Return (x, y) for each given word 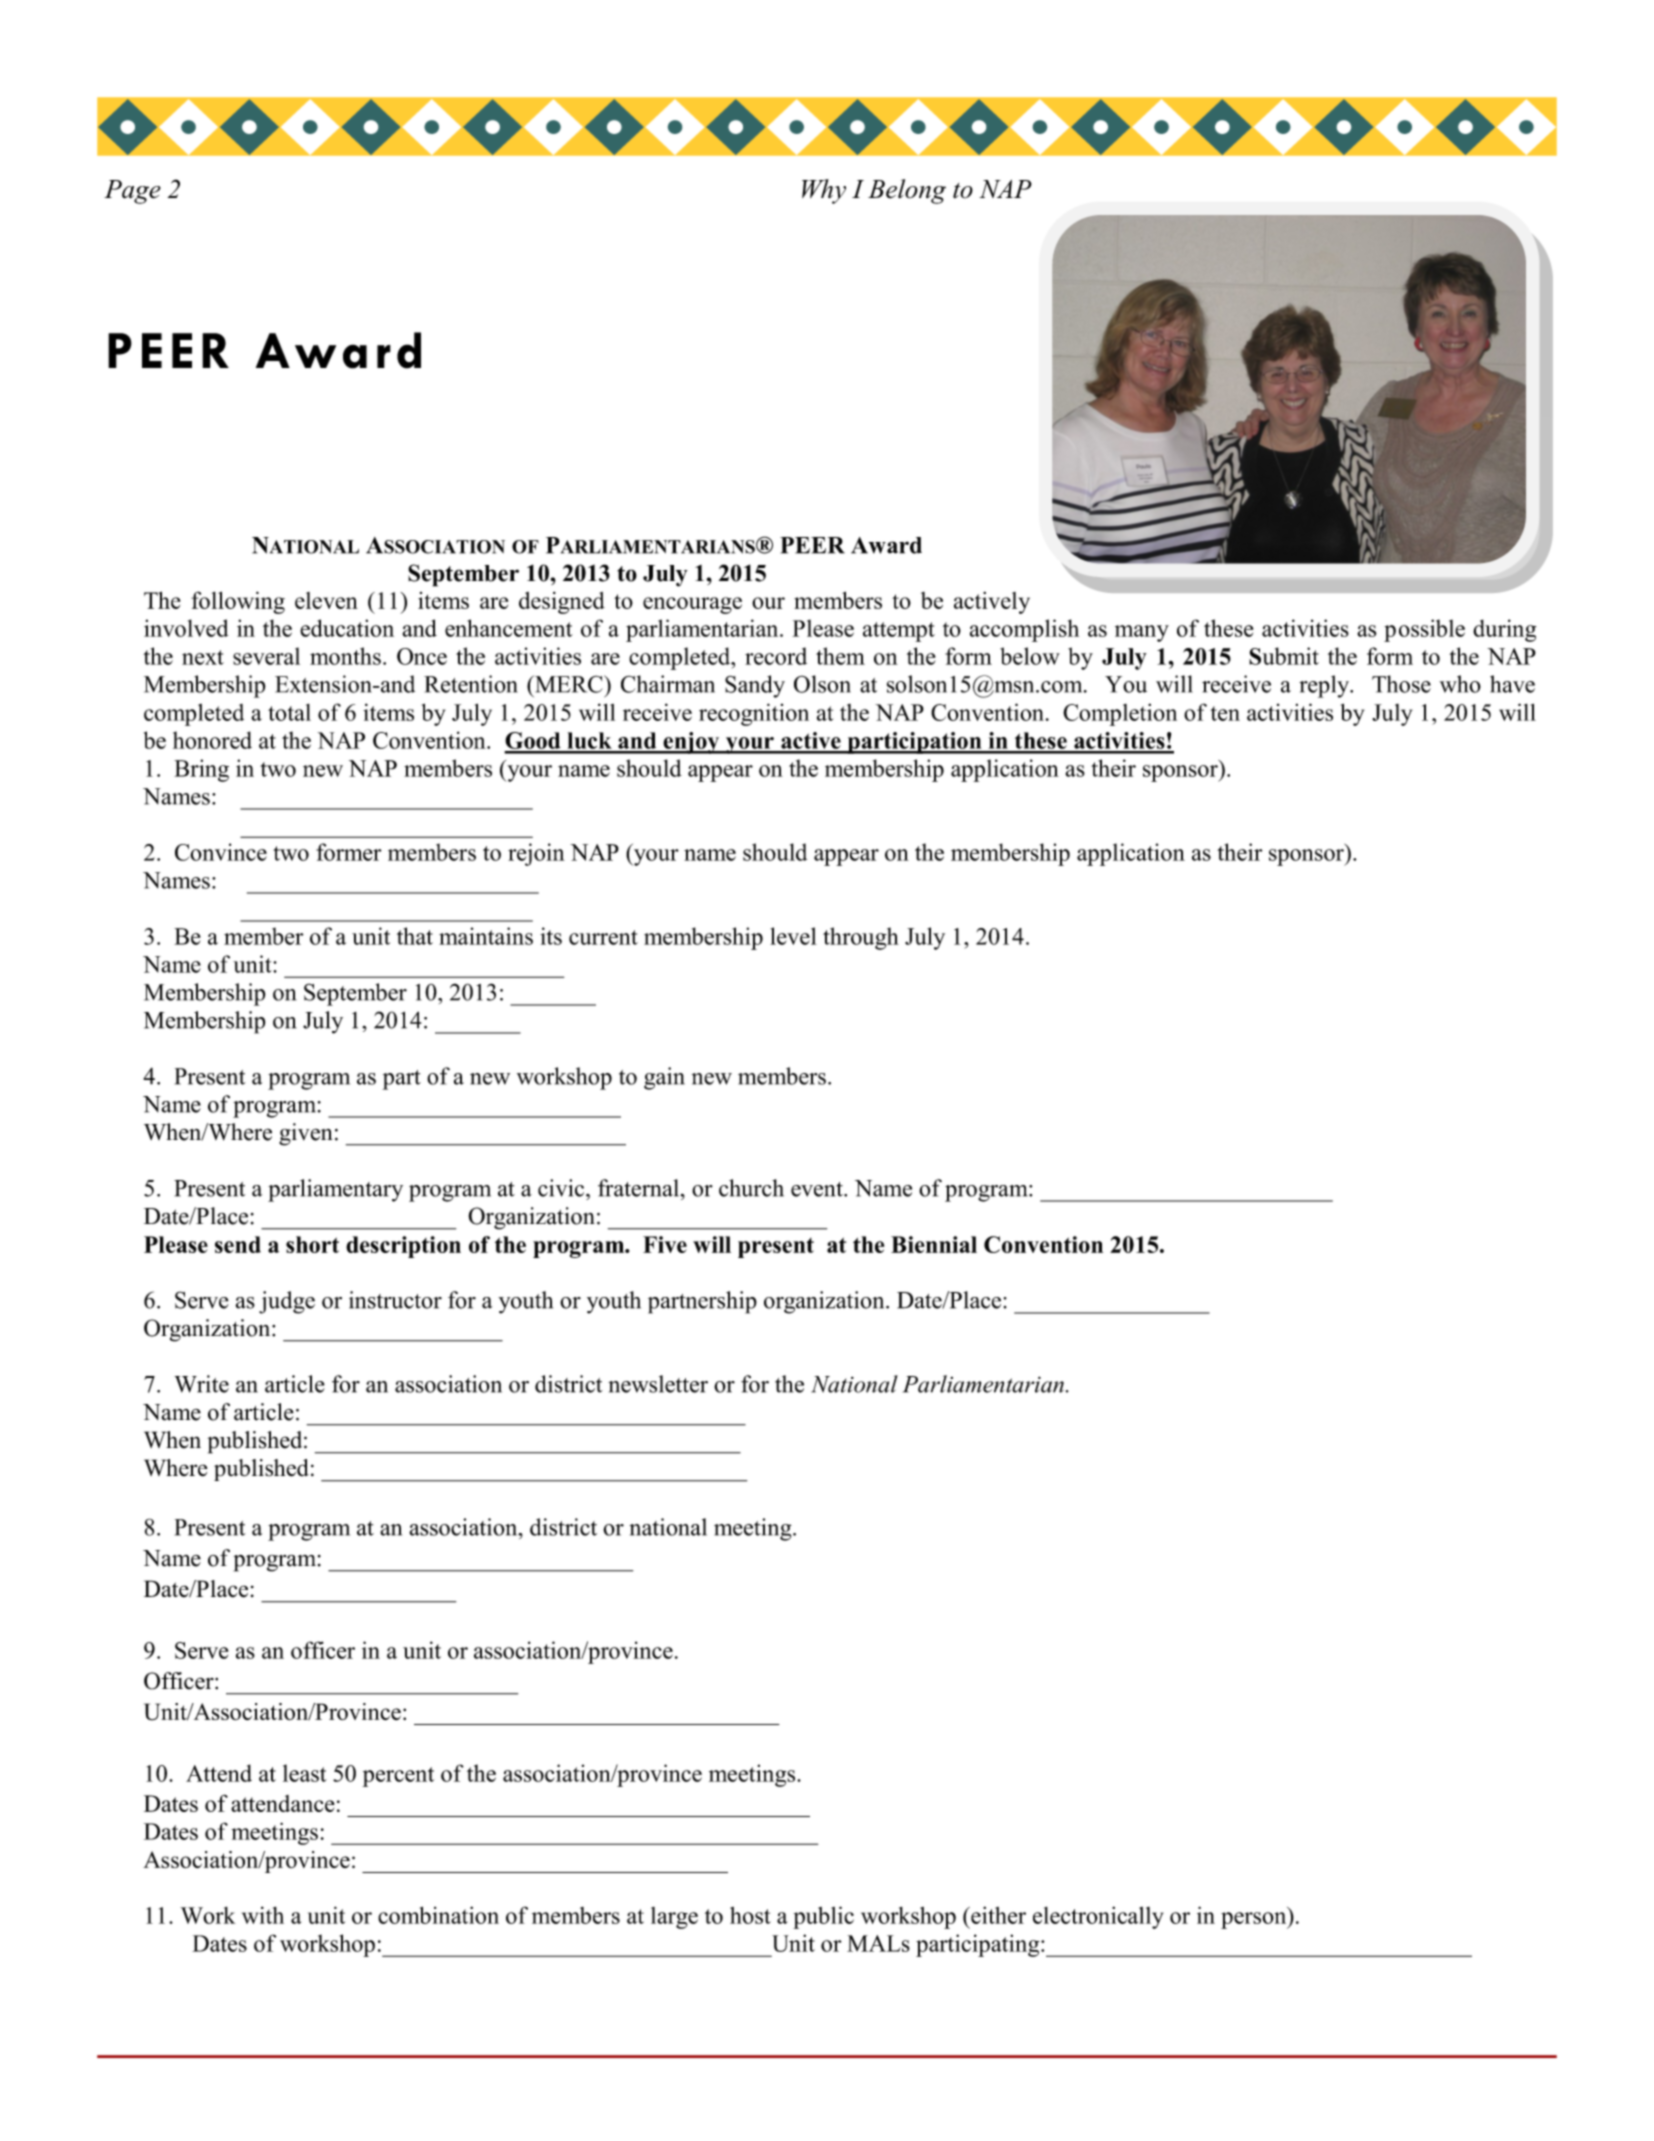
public (823, 1917)
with (263, 1915)
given (306, 1134)
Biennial (934, 1244)
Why (824, 191)
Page (132, 192)
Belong (907, 191)
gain (664, 1078)
